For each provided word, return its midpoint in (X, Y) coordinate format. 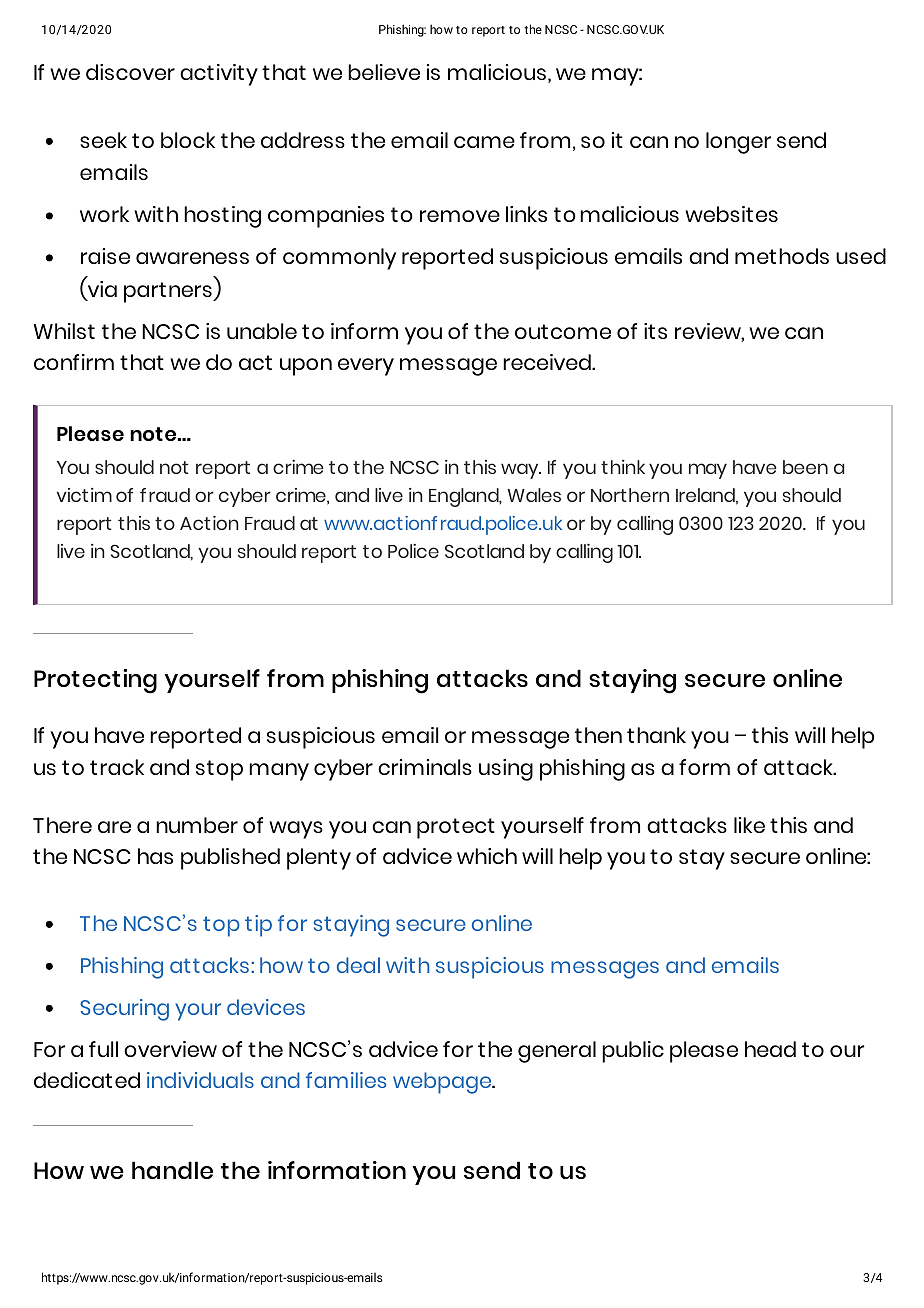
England (465, 497)
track (117, 767)
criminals (425, 767)
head (770, 1049)
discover (130, 72)
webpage (443, 1083)
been (805, 467)
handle (172, 1170)
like (749, 825)
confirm (74, 362)
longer (738, 143)
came (484, 142)
